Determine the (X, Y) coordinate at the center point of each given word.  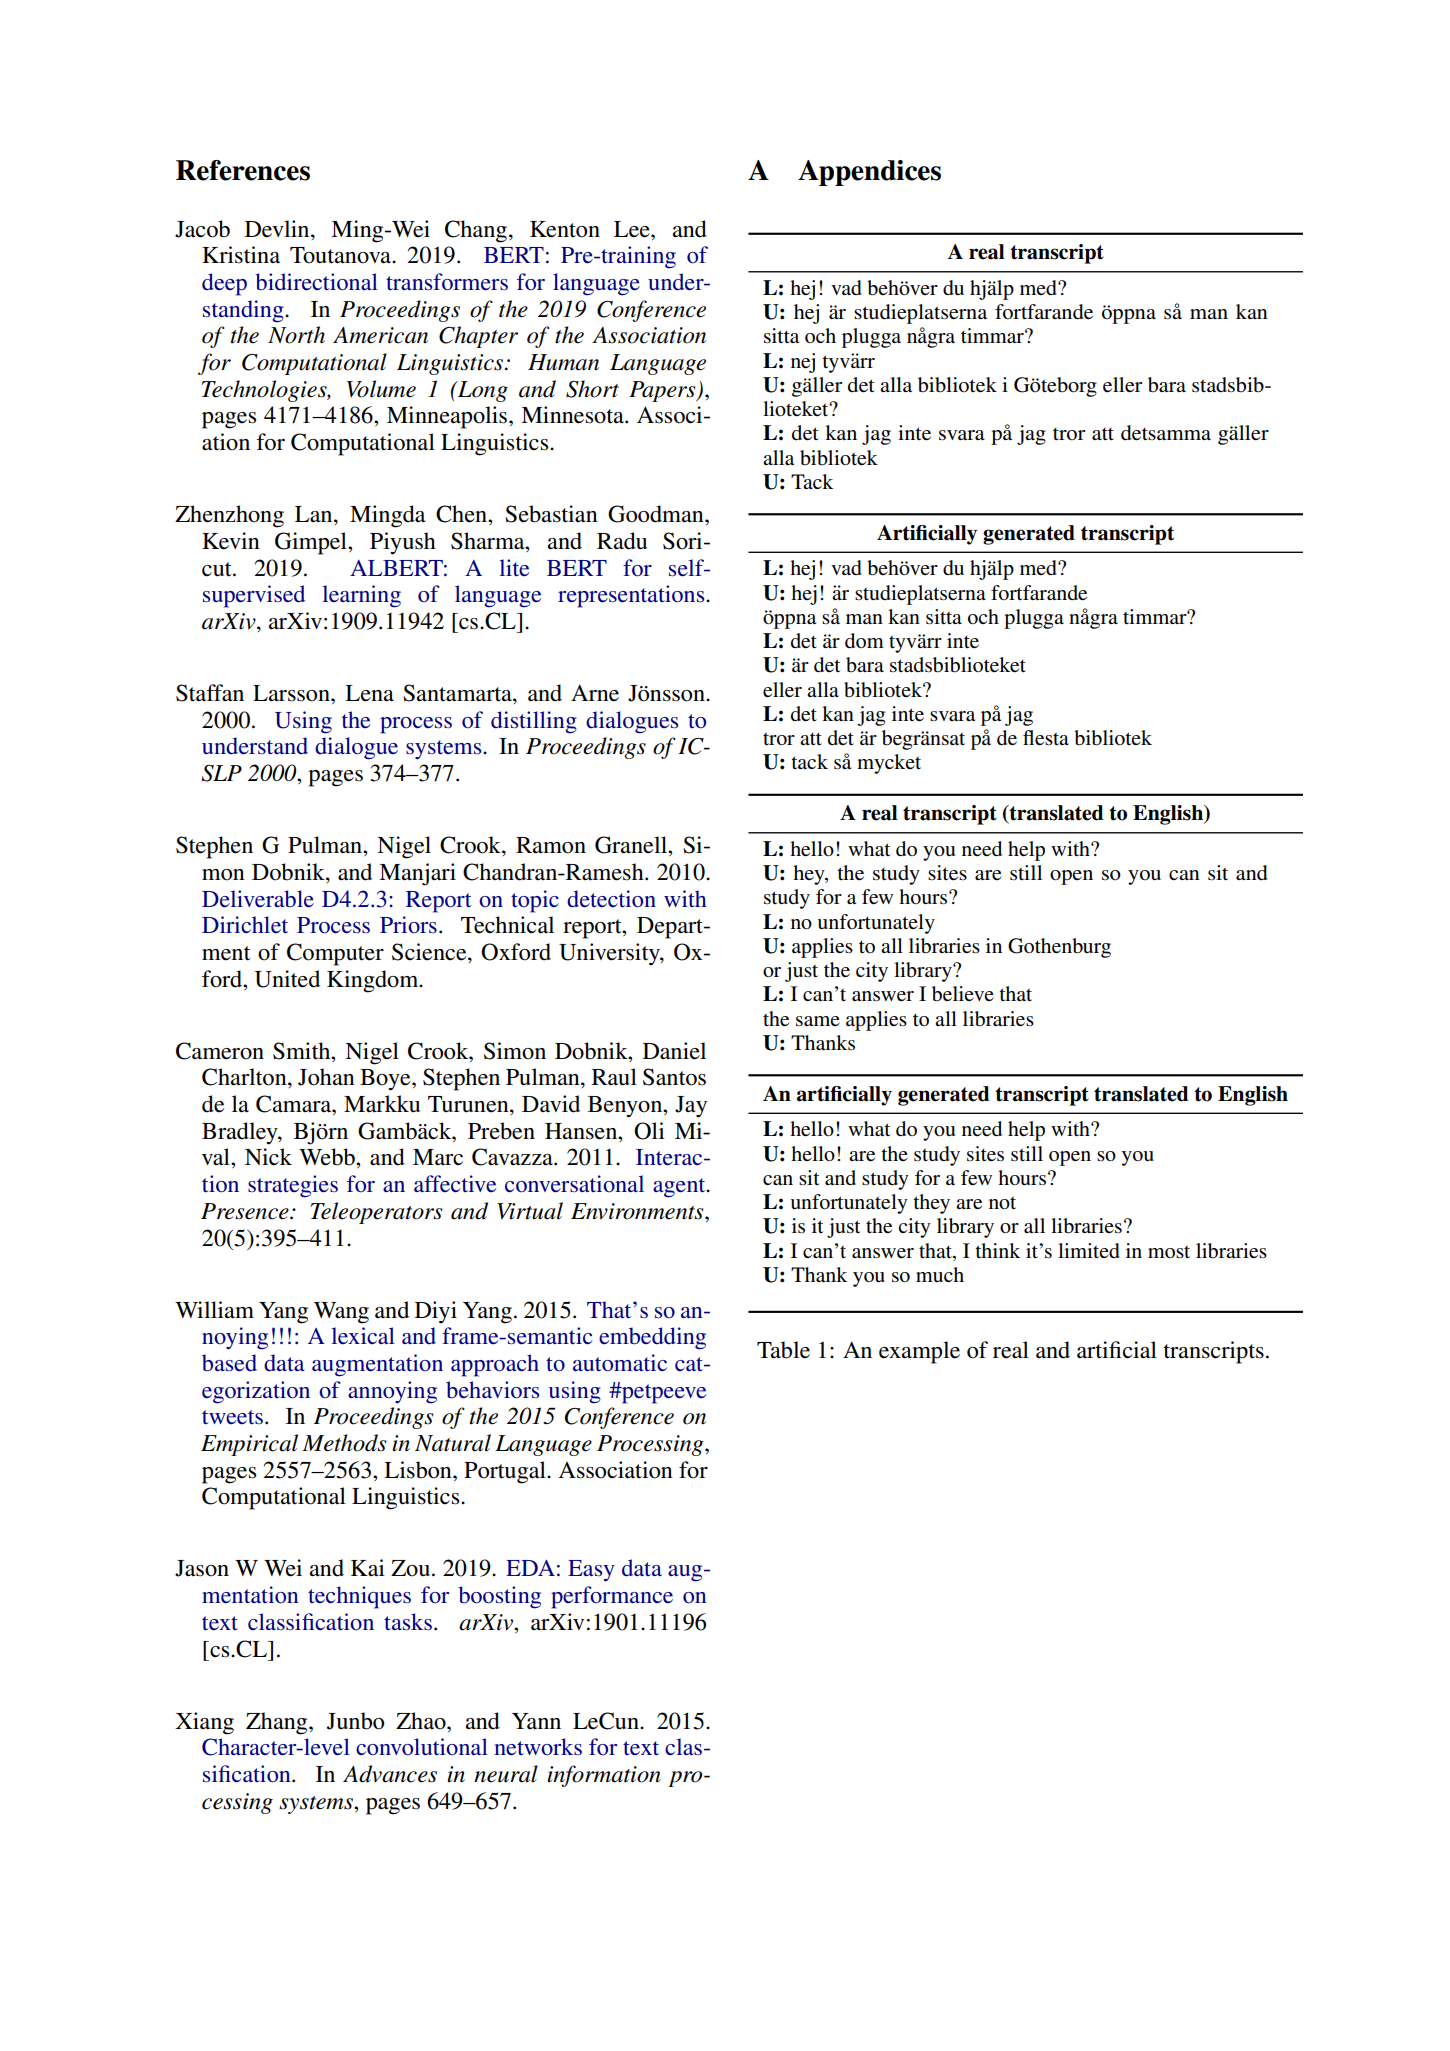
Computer (335, 954)
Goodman (657, 514)
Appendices (869, 173)
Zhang (278, 1723)
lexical (363, 1336)
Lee (633, 229)
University (610, 954)
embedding (652, 1338)
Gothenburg (1059, 948)
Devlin (278, 229)
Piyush (403, 543)
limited (1089, 1250)
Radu (622, 541)
